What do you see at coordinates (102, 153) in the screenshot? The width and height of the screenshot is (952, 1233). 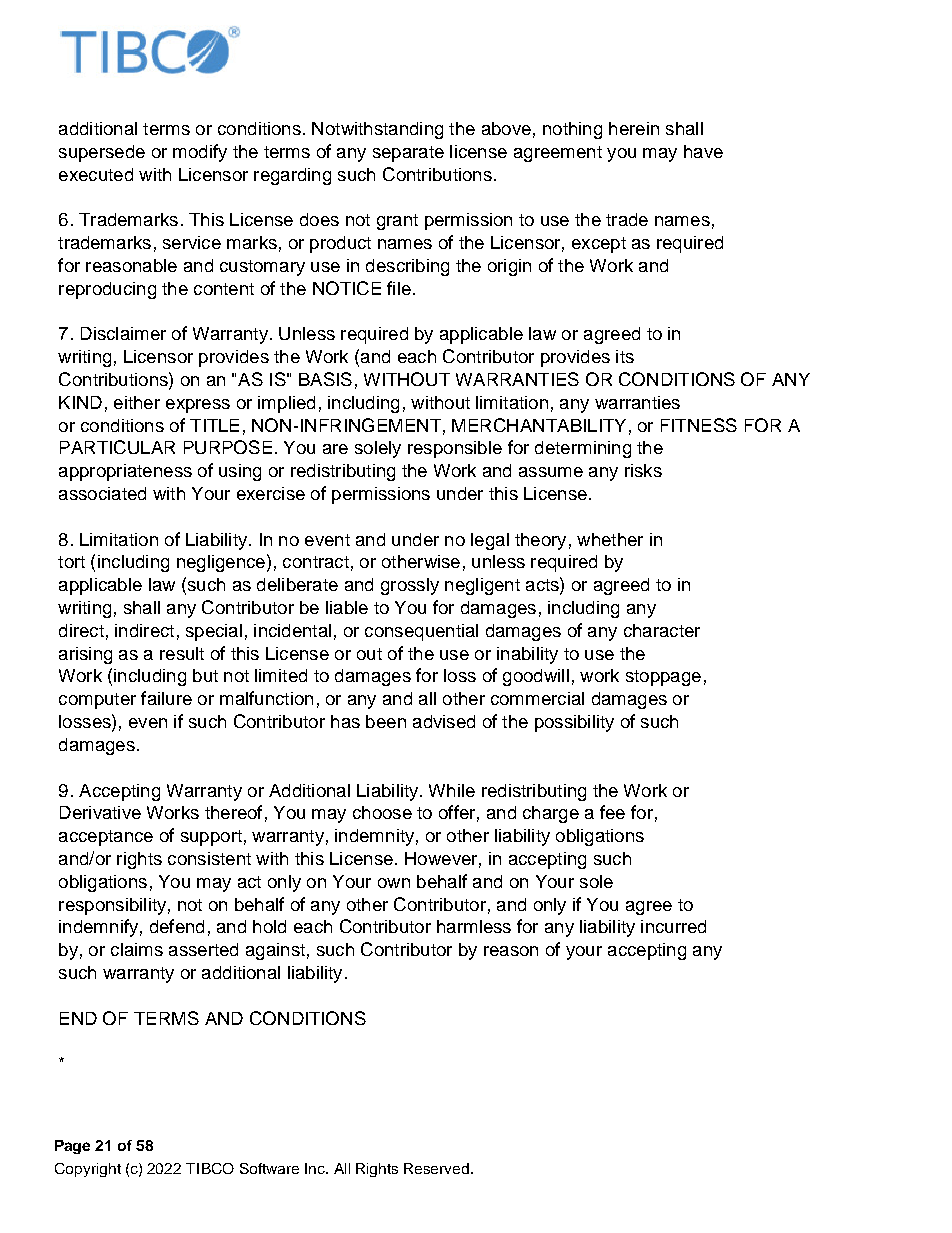 I see `supersede` at bounding box center [102, 153].
